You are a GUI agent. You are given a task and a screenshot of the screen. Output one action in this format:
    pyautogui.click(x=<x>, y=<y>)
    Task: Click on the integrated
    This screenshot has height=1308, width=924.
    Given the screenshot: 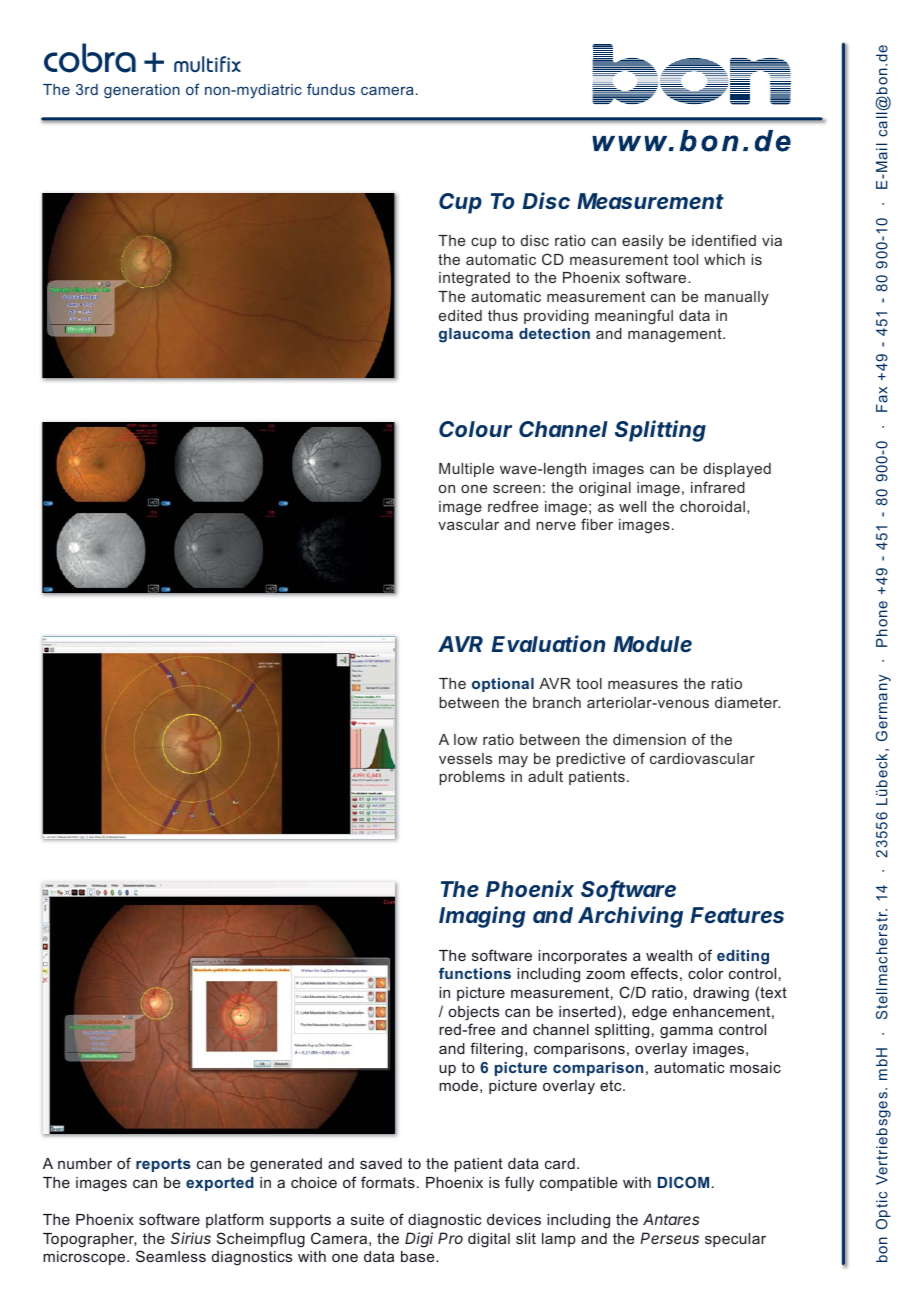 What is the action you would take?
    pyautogui.click(x=474, y=279)
